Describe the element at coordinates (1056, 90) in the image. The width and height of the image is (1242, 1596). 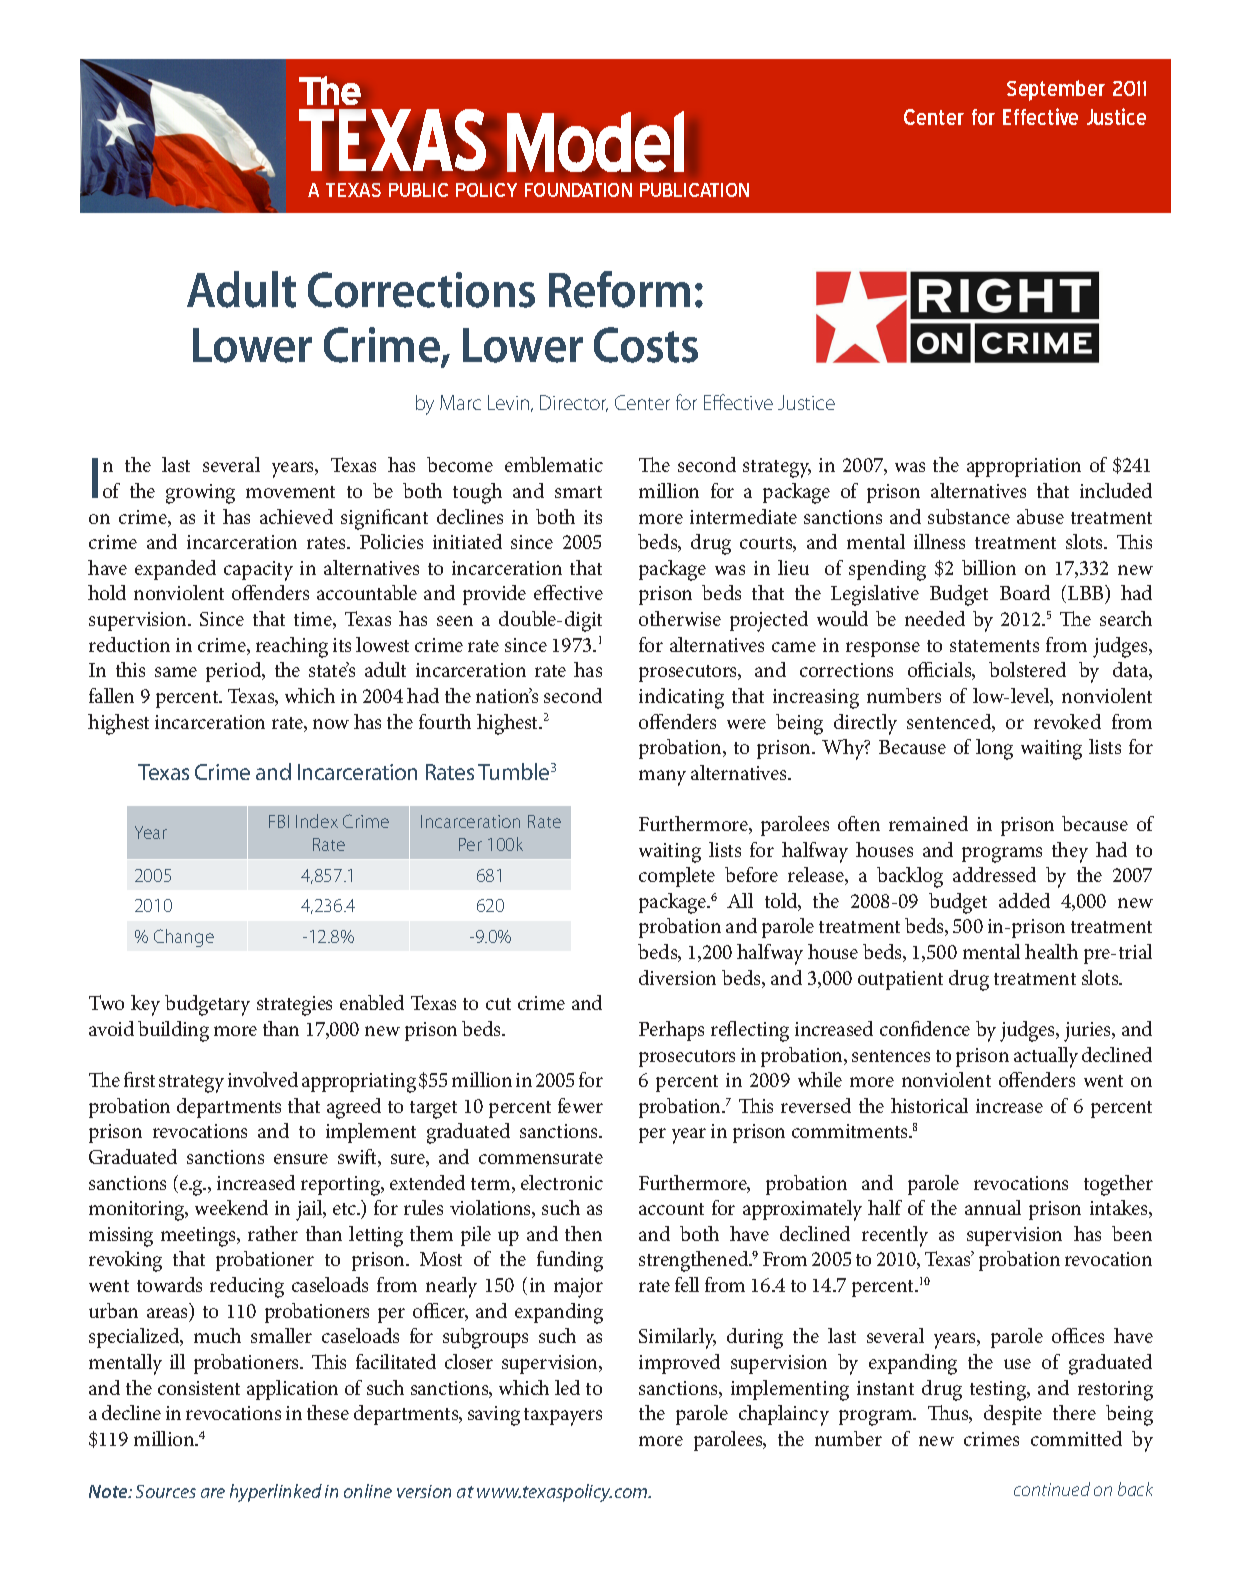
I see `September` at that location.
